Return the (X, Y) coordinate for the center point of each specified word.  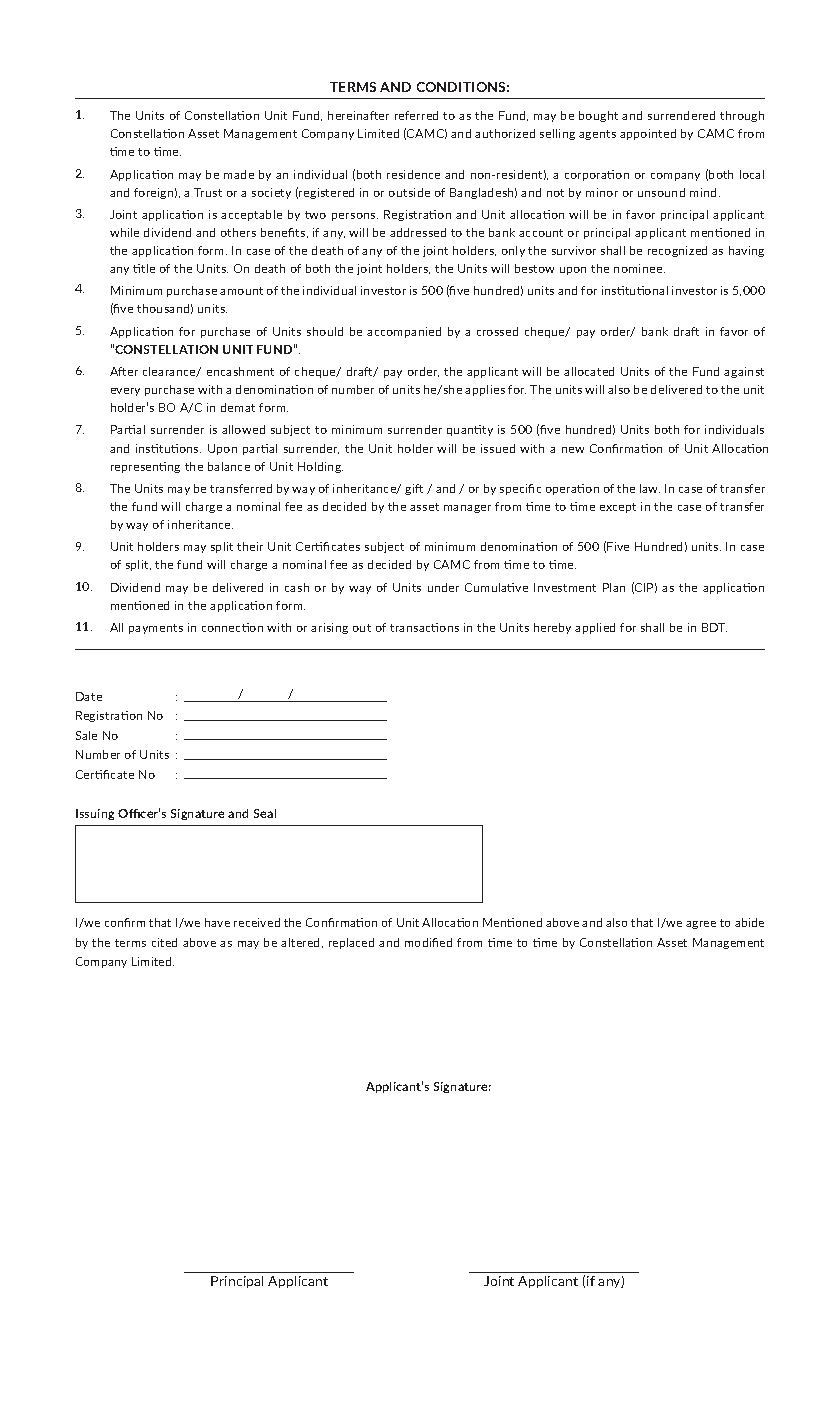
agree (701, 925)
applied (595, 628)
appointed (648, 134)
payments (156, 629)
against (744, 372)
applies (485, 390)
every (125, 392)
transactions (424, 627)
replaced (351, 943)
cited (164, 942)
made (239, 174)
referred (416, 115)
